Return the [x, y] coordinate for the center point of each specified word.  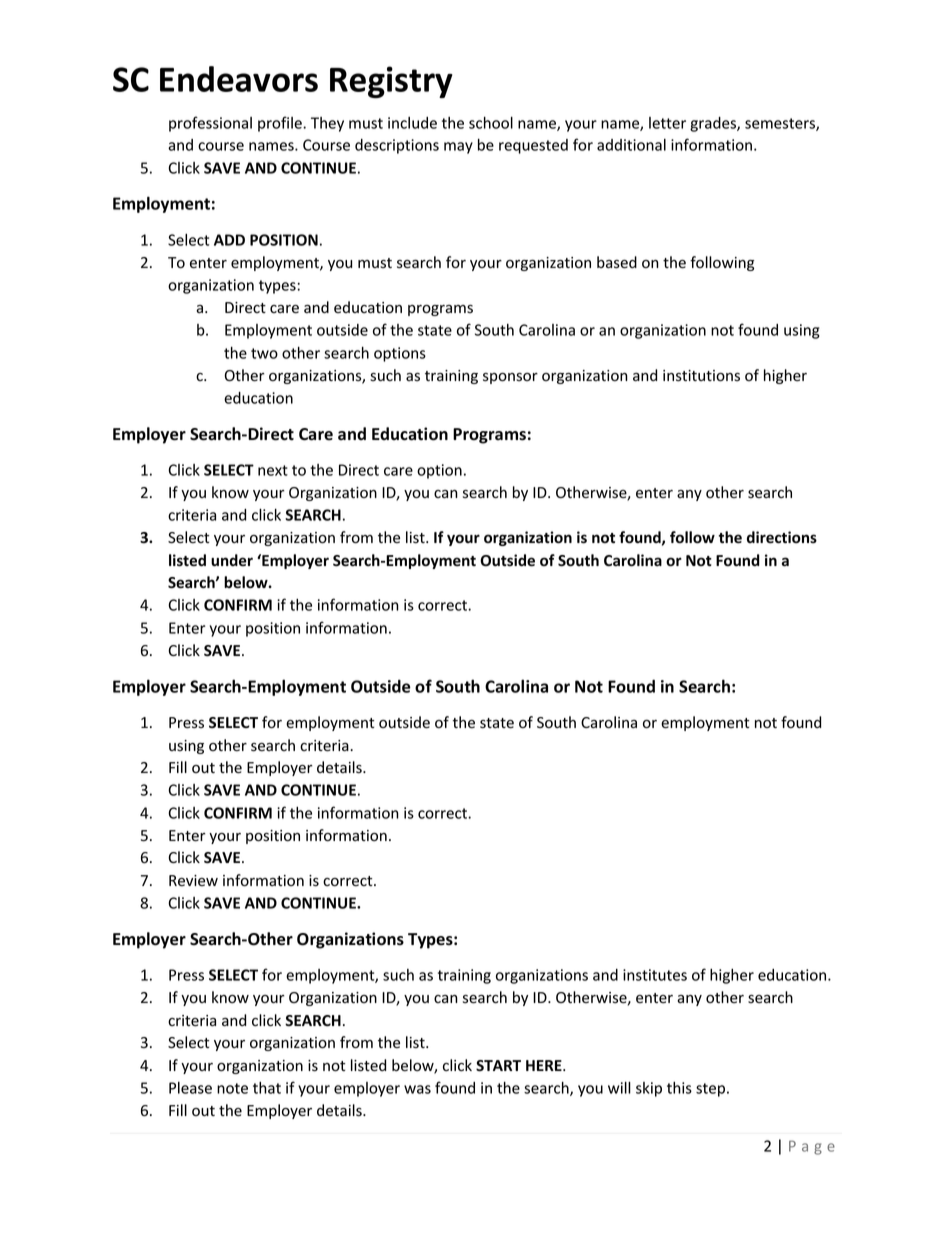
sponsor [510, 378]
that [267, 1088]
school [491, 122]
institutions [701, 376]
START [498, 1066]
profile [281, 124]
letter [667, 123]
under [232, 560]
